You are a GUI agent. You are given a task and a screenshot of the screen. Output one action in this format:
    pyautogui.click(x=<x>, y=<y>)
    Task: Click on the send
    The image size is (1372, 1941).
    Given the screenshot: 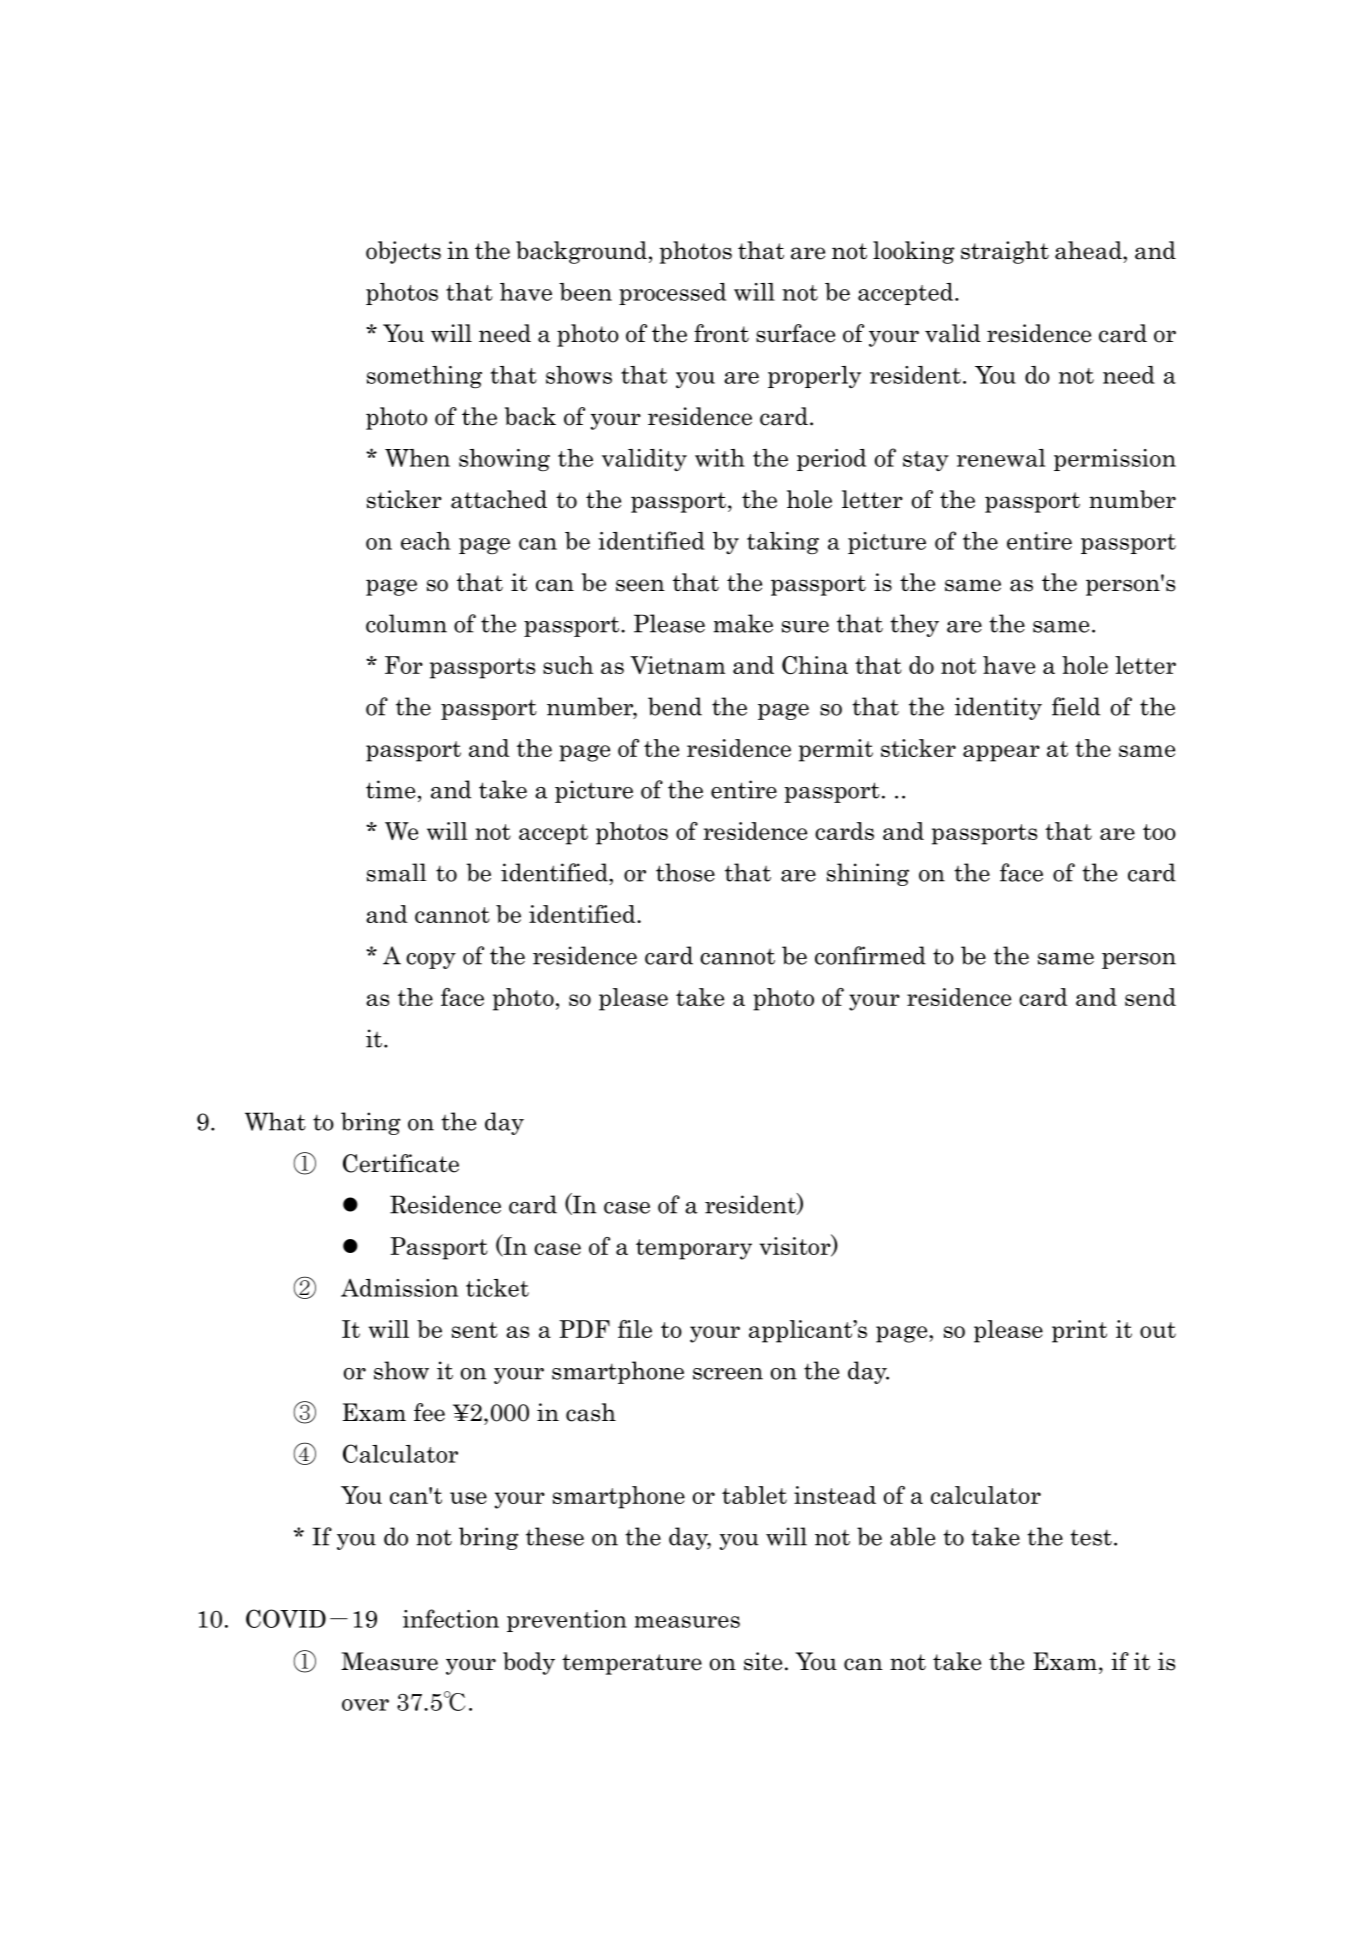 What is the action you would take?
    pyautogui.click(x=1150, y=997)
